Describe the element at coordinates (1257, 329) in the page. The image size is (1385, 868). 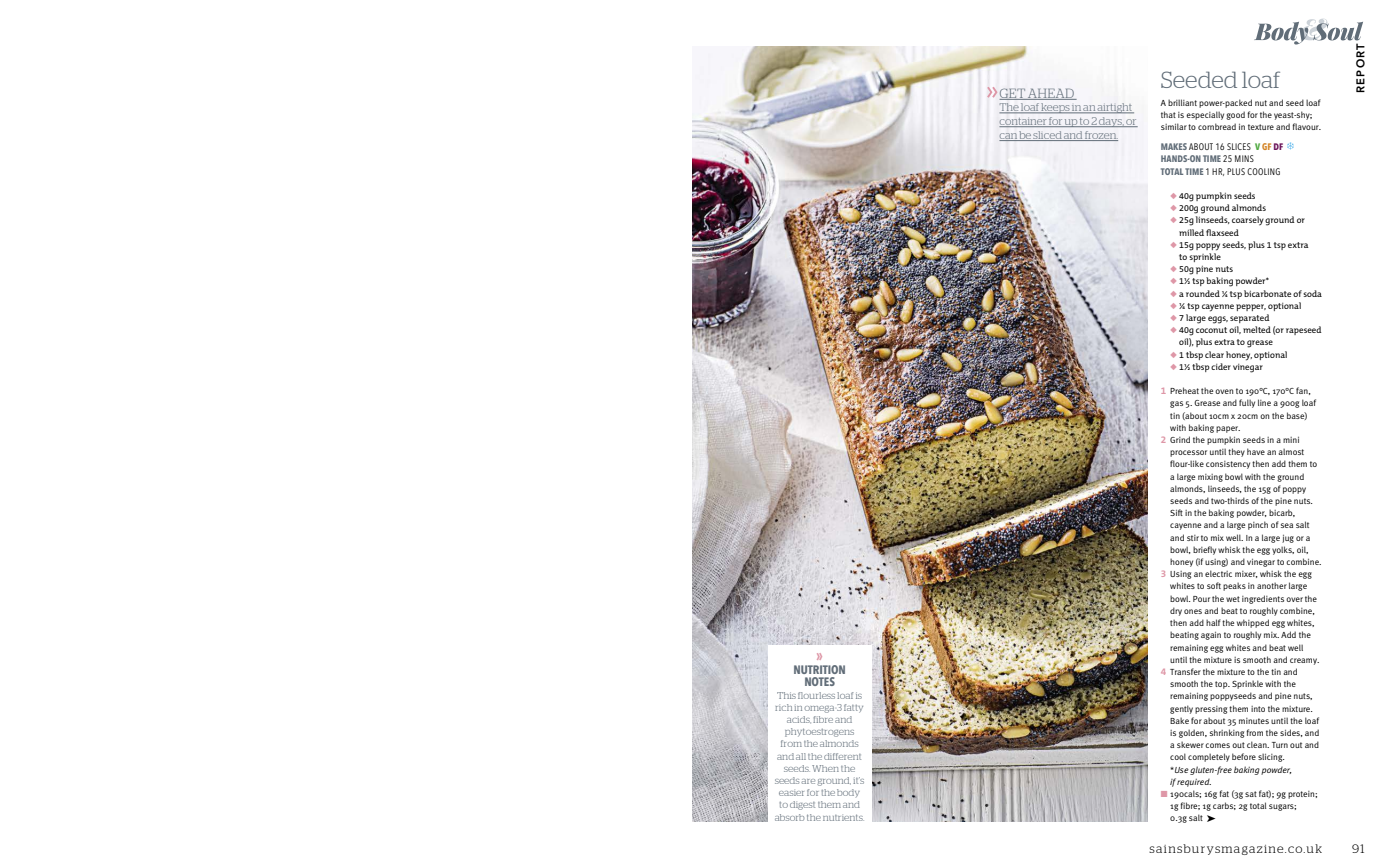
I see `melted` at that location.
